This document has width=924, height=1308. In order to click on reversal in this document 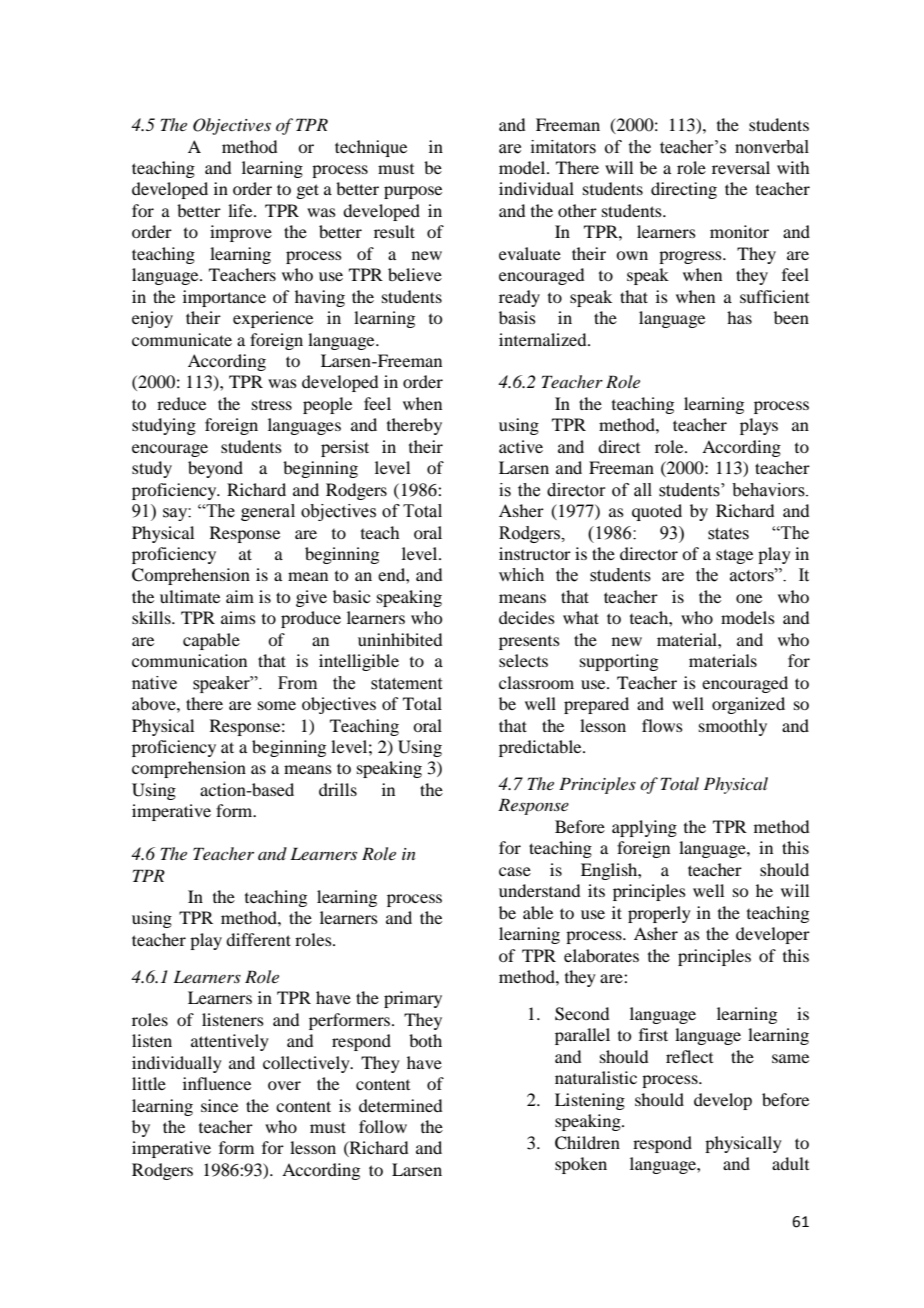, I will do `click(741, 167)`.
